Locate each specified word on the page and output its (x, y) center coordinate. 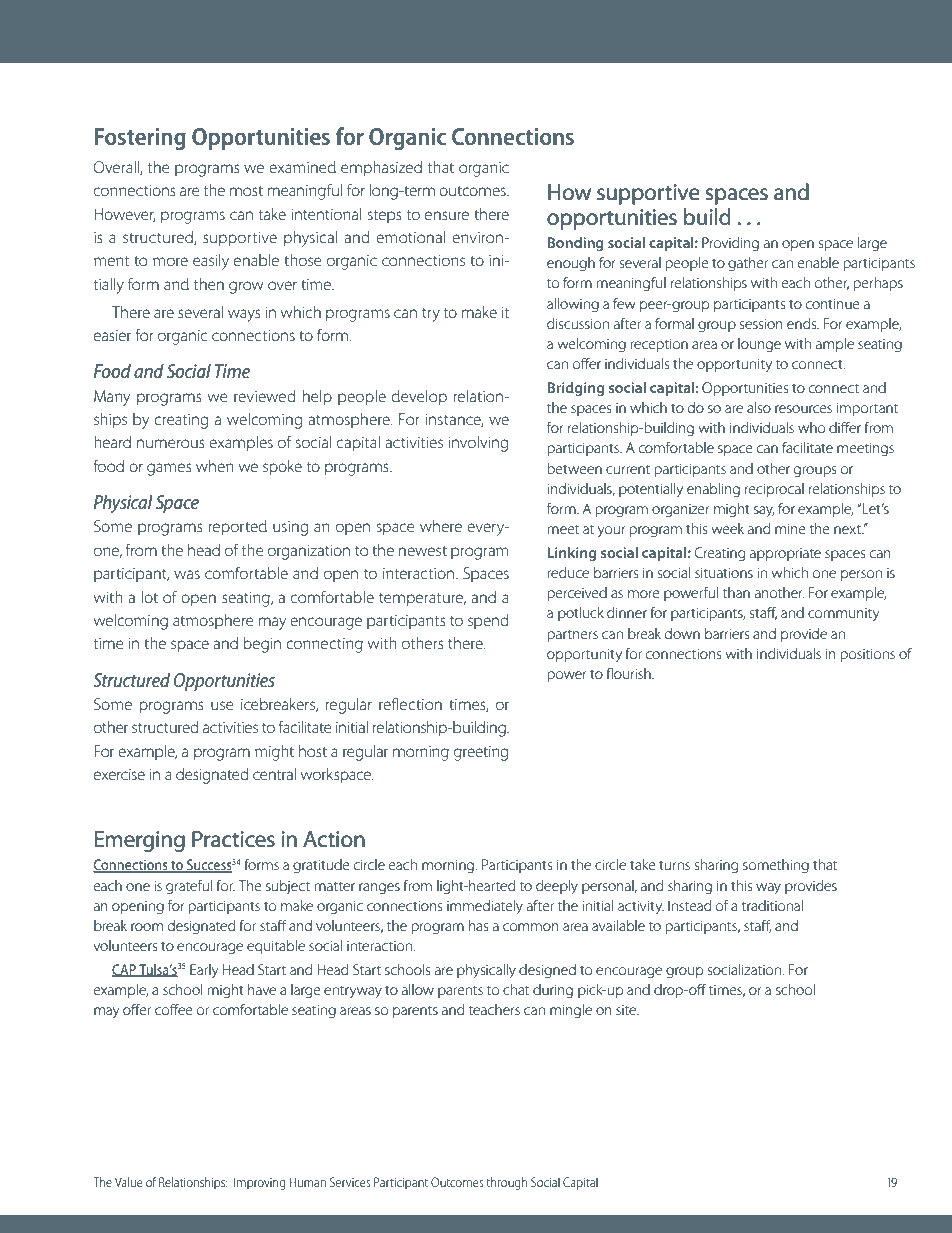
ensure (447, 215)
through (507, 1183)
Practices (233, 839)
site (627, 1010)
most (246, 191)
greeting (481, 753)
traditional (772, 905)
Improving (260, 1183)
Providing (730, 244)
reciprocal (774, 490)
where (441, 526)
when (215, 466)
